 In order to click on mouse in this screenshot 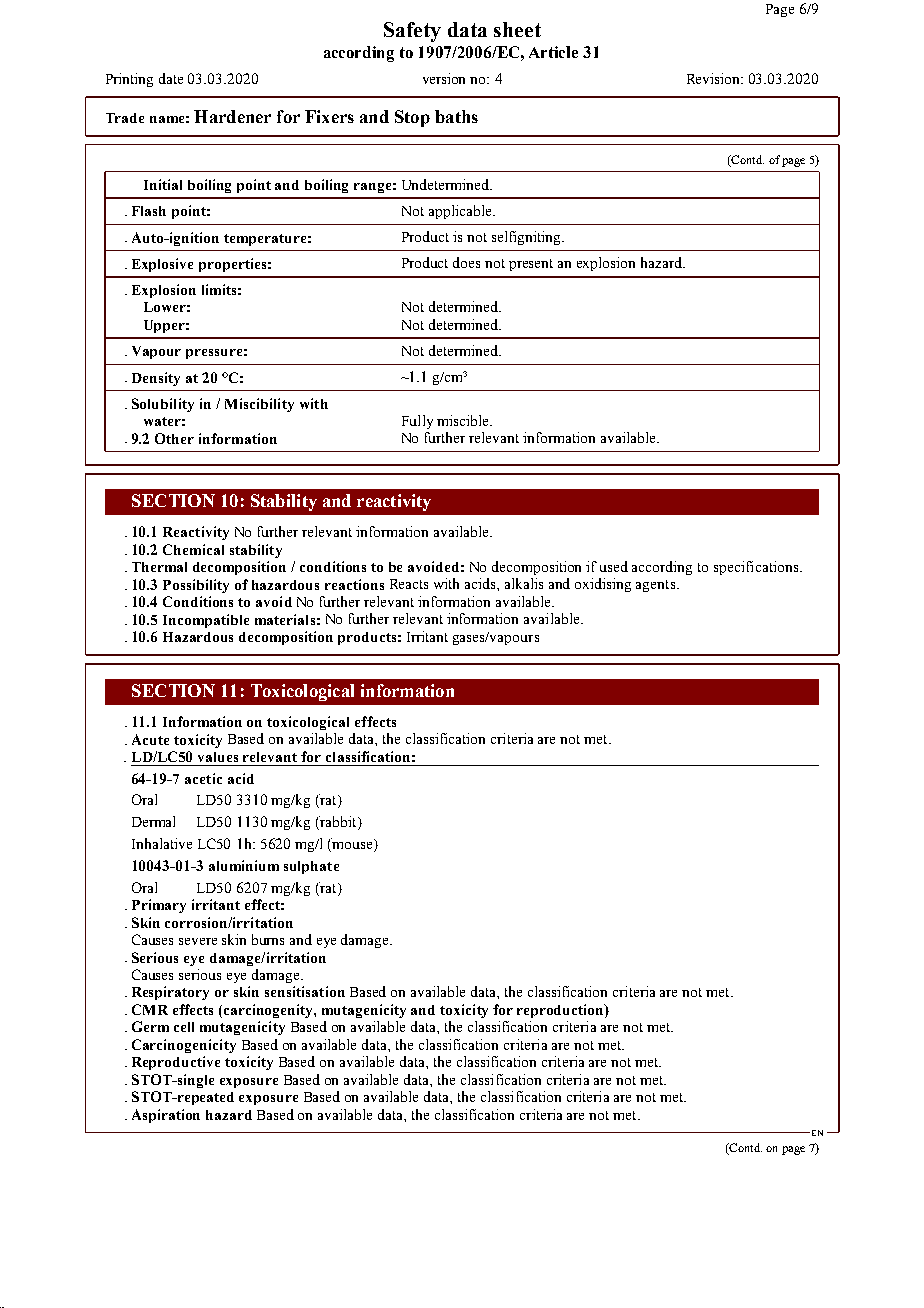, I will do `click(353, 847)`.
